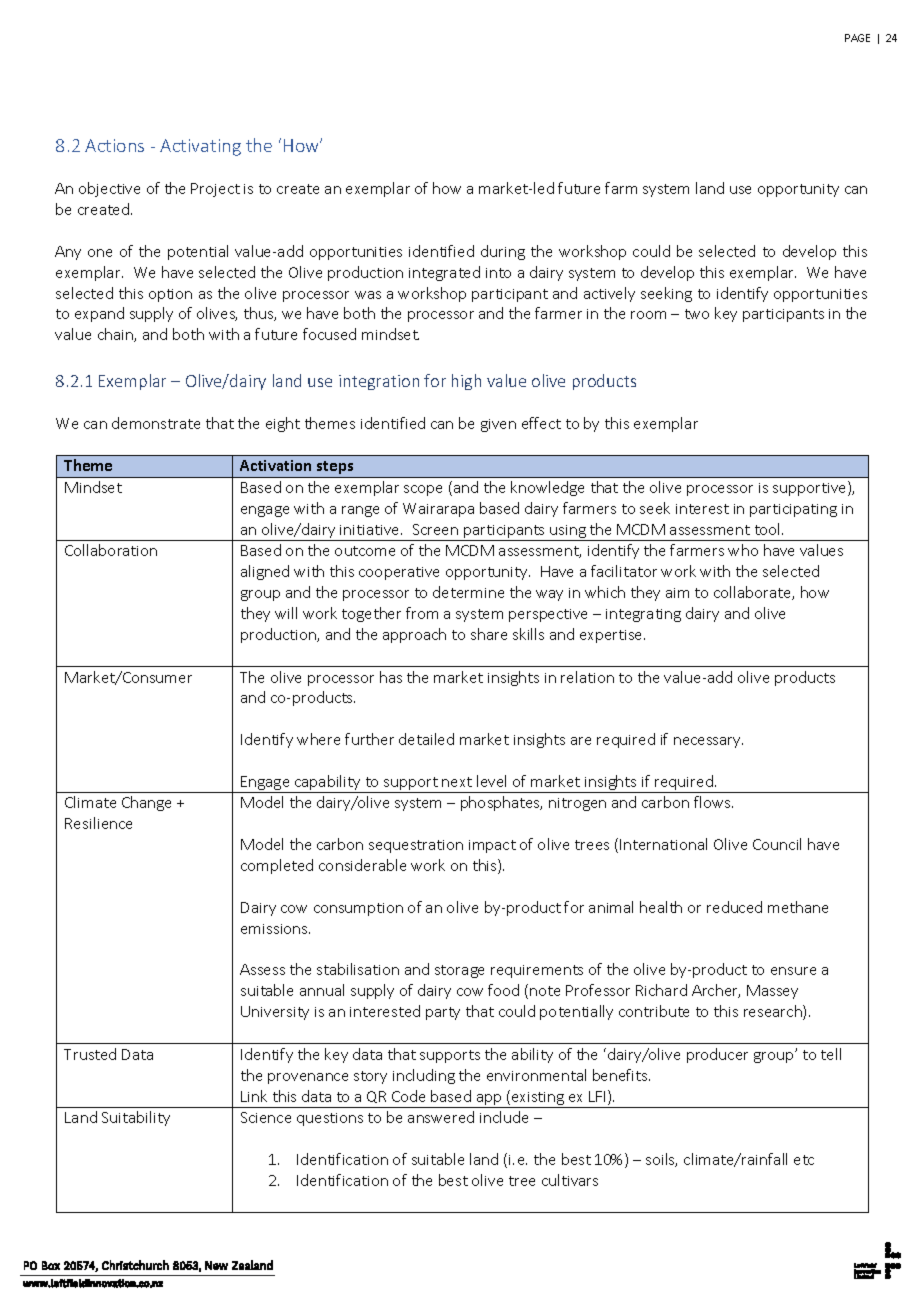 The width and height of the screenshot is (924, 1309). I want to click on next, so click(457, 782).
